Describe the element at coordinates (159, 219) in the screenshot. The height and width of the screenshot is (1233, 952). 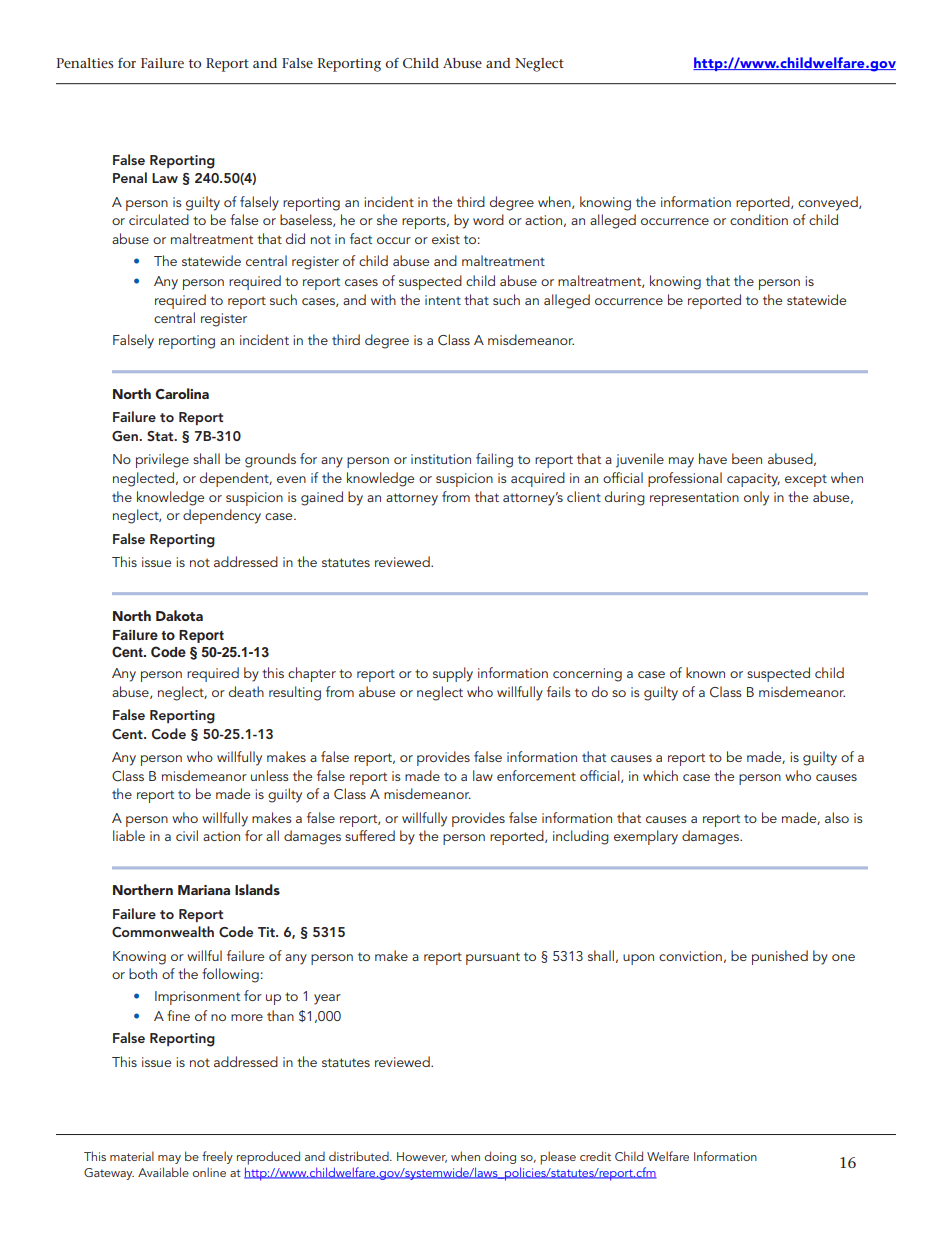
I see `circulated` at that location.
